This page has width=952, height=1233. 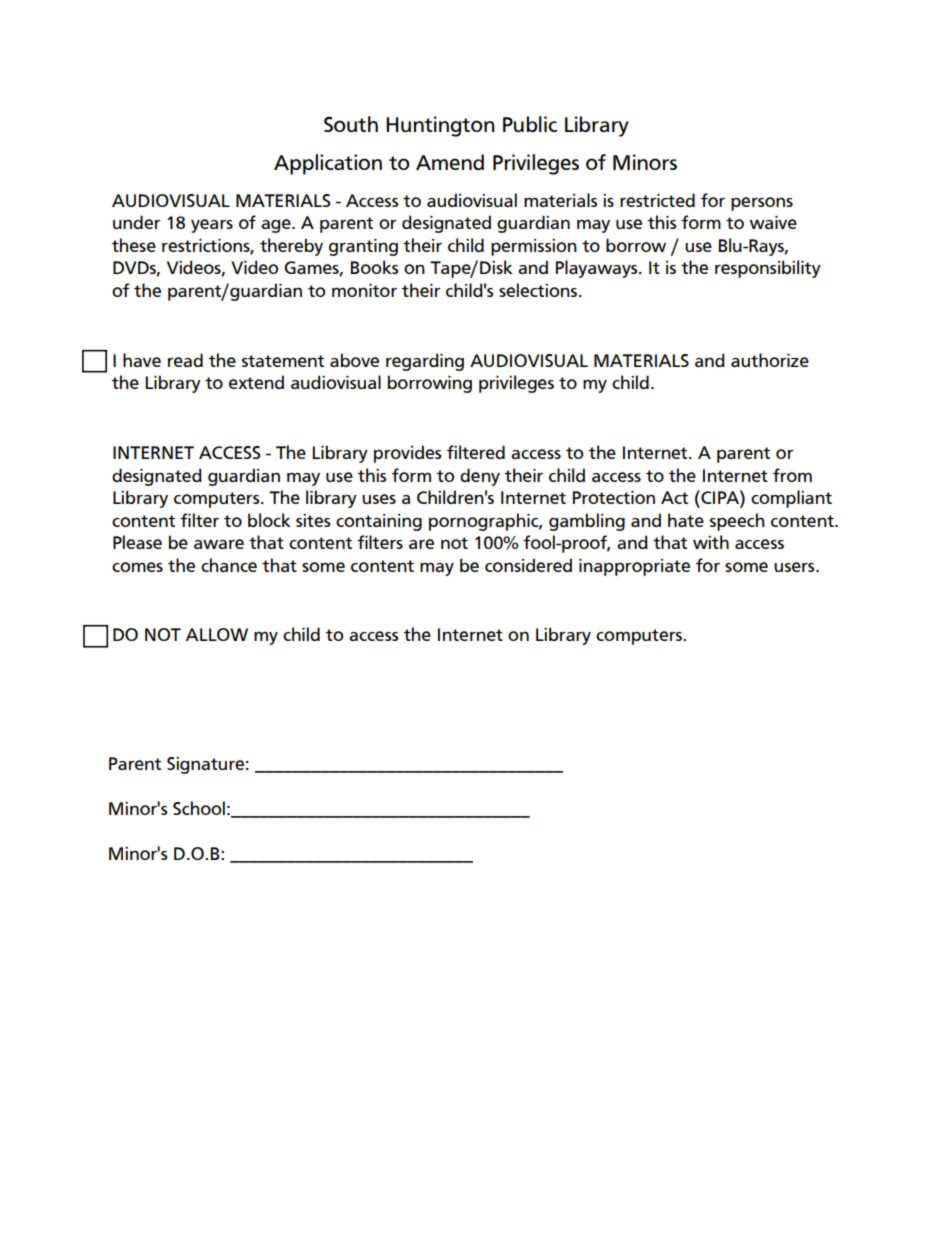 What do you see at coordinates (440, 126) in the page?
I see `Huntington` at bounding box center [440, 126].
